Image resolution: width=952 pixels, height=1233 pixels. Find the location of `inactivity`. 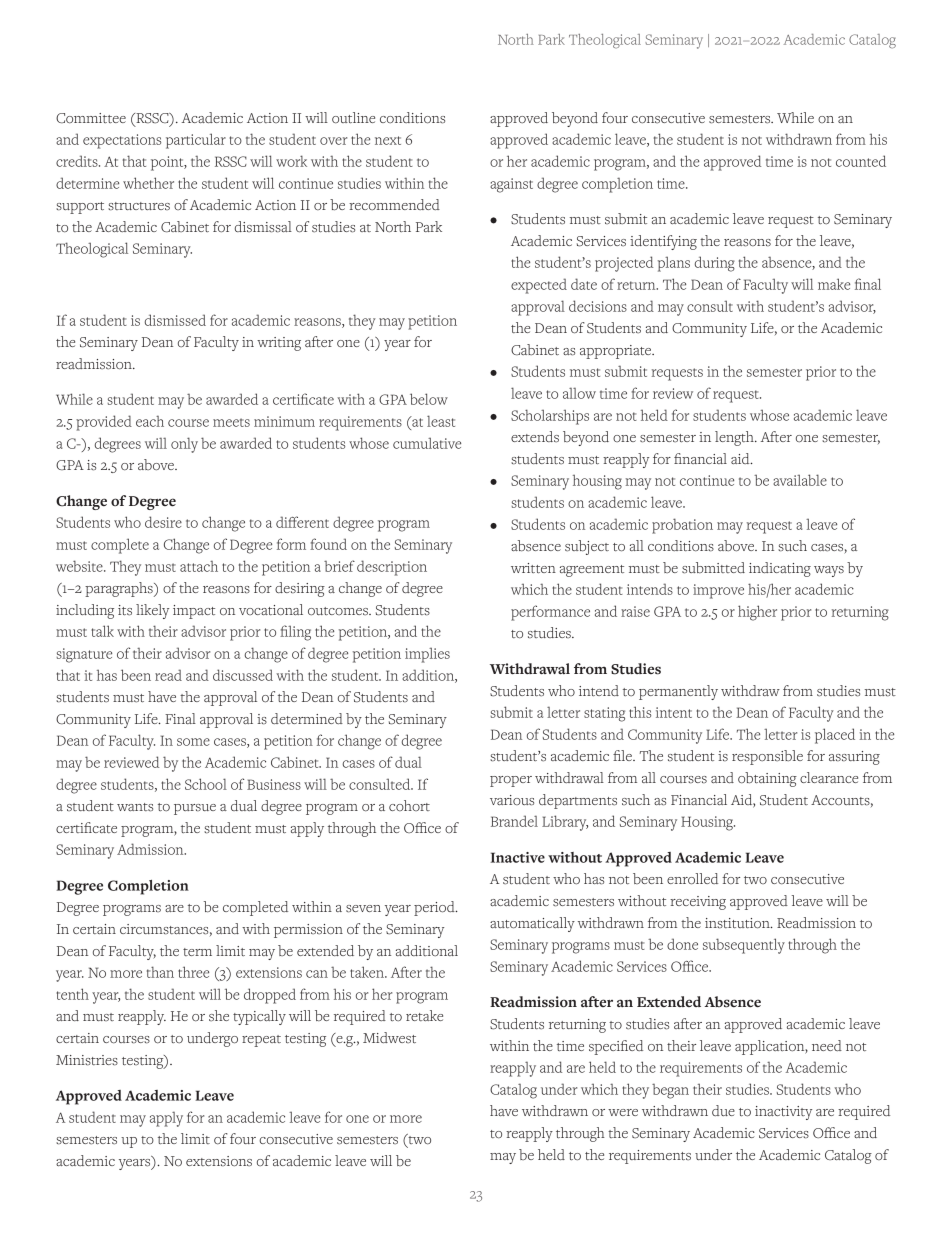

inactivity is located at coordinates (783, 1113).
